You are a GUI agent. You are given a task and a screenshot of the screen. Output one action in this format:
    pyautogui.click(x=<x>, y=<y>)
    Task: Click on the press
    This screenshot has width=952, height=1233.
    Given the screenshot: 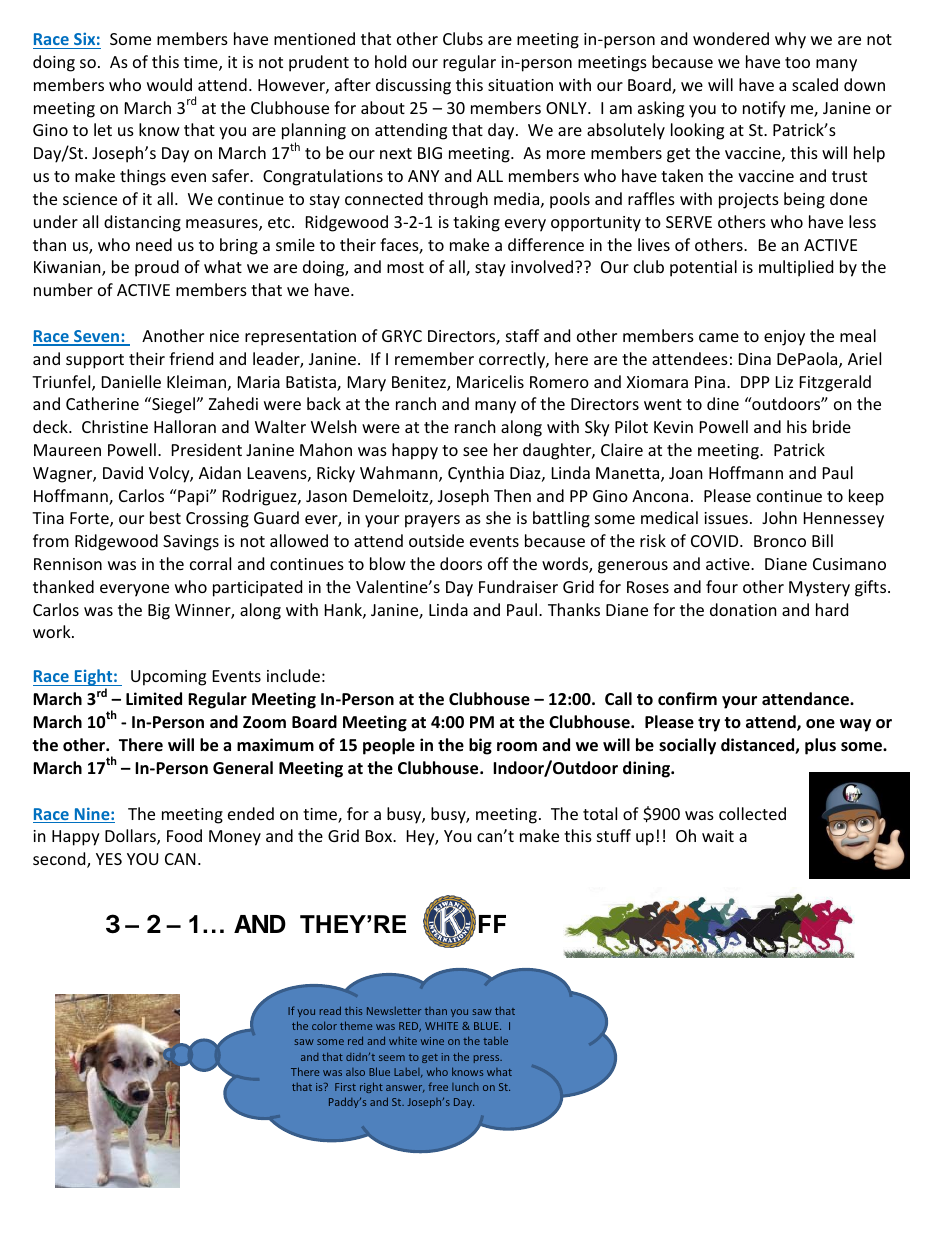 What is the action you would take?
    pyautogui.click(x=488, y=1059)
